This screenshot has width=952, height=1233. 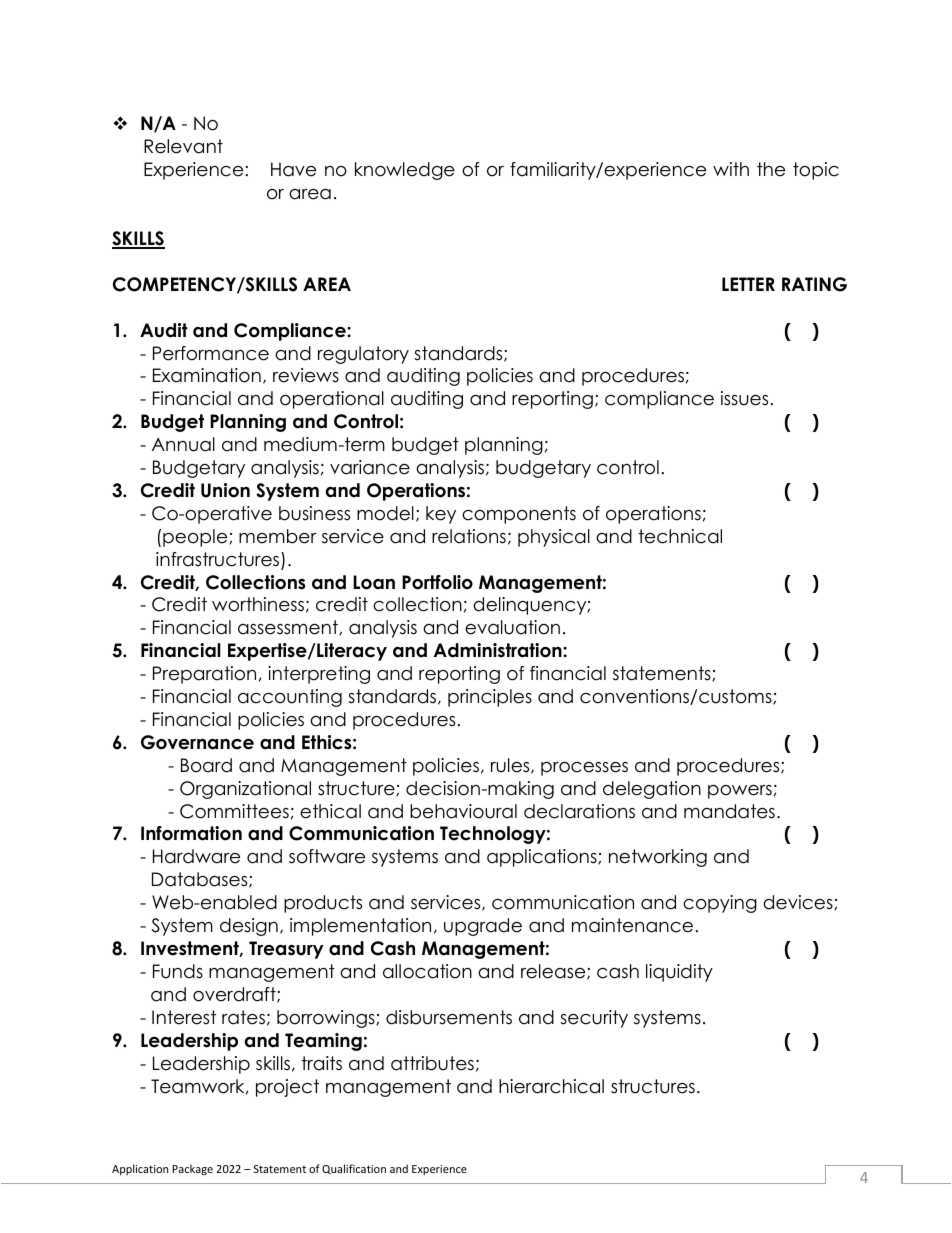 What do you see at coordinates (463, 811) in the screenshot?
I see `behavioural` at bounding box center [463, 811].
